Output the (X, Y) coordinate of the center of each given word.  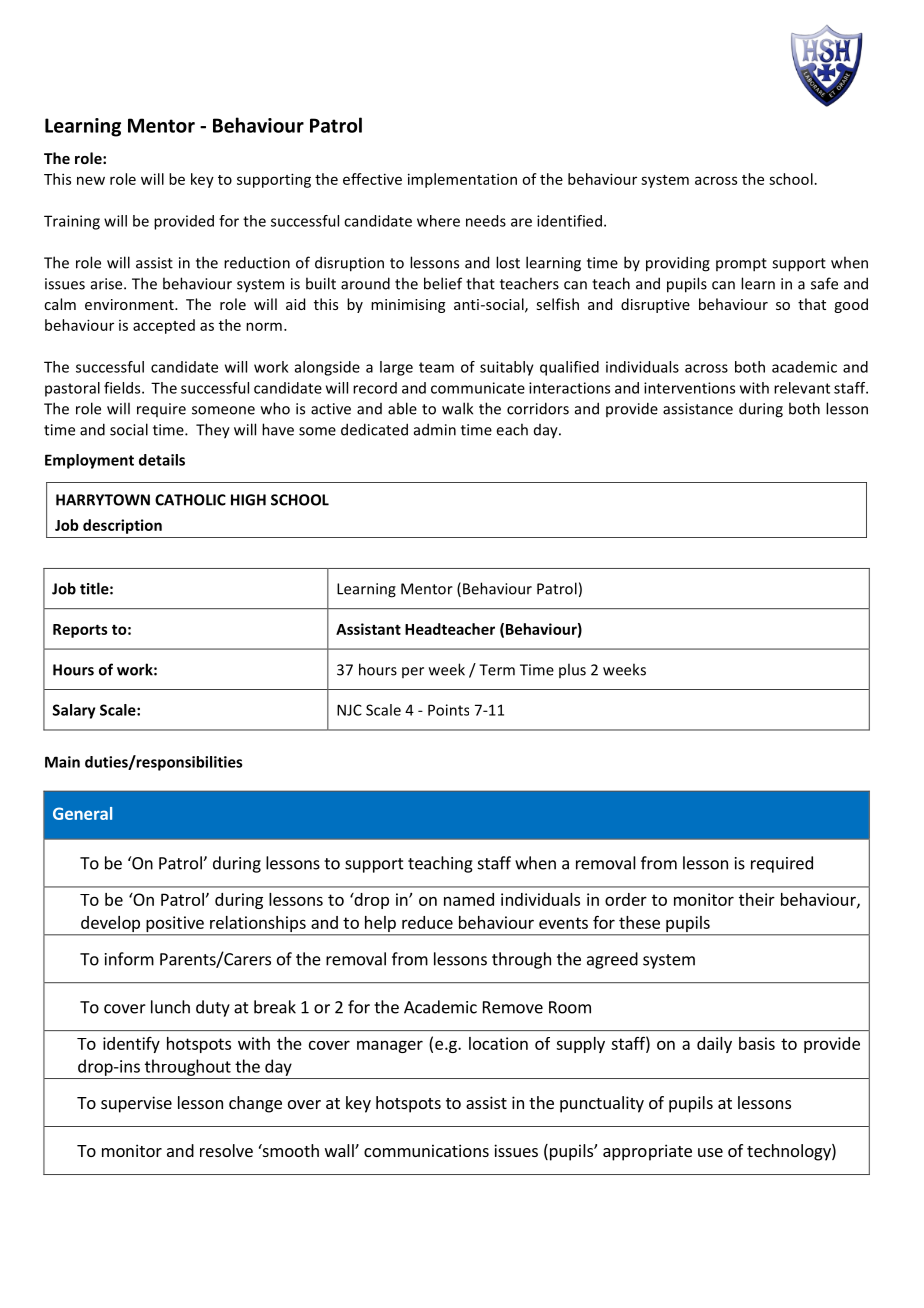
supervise (136, 1104)
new (91, 180)
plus (572, 670)
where (438, 221)
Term (497, 670)
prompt (741, 265)
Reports (80, 631)
